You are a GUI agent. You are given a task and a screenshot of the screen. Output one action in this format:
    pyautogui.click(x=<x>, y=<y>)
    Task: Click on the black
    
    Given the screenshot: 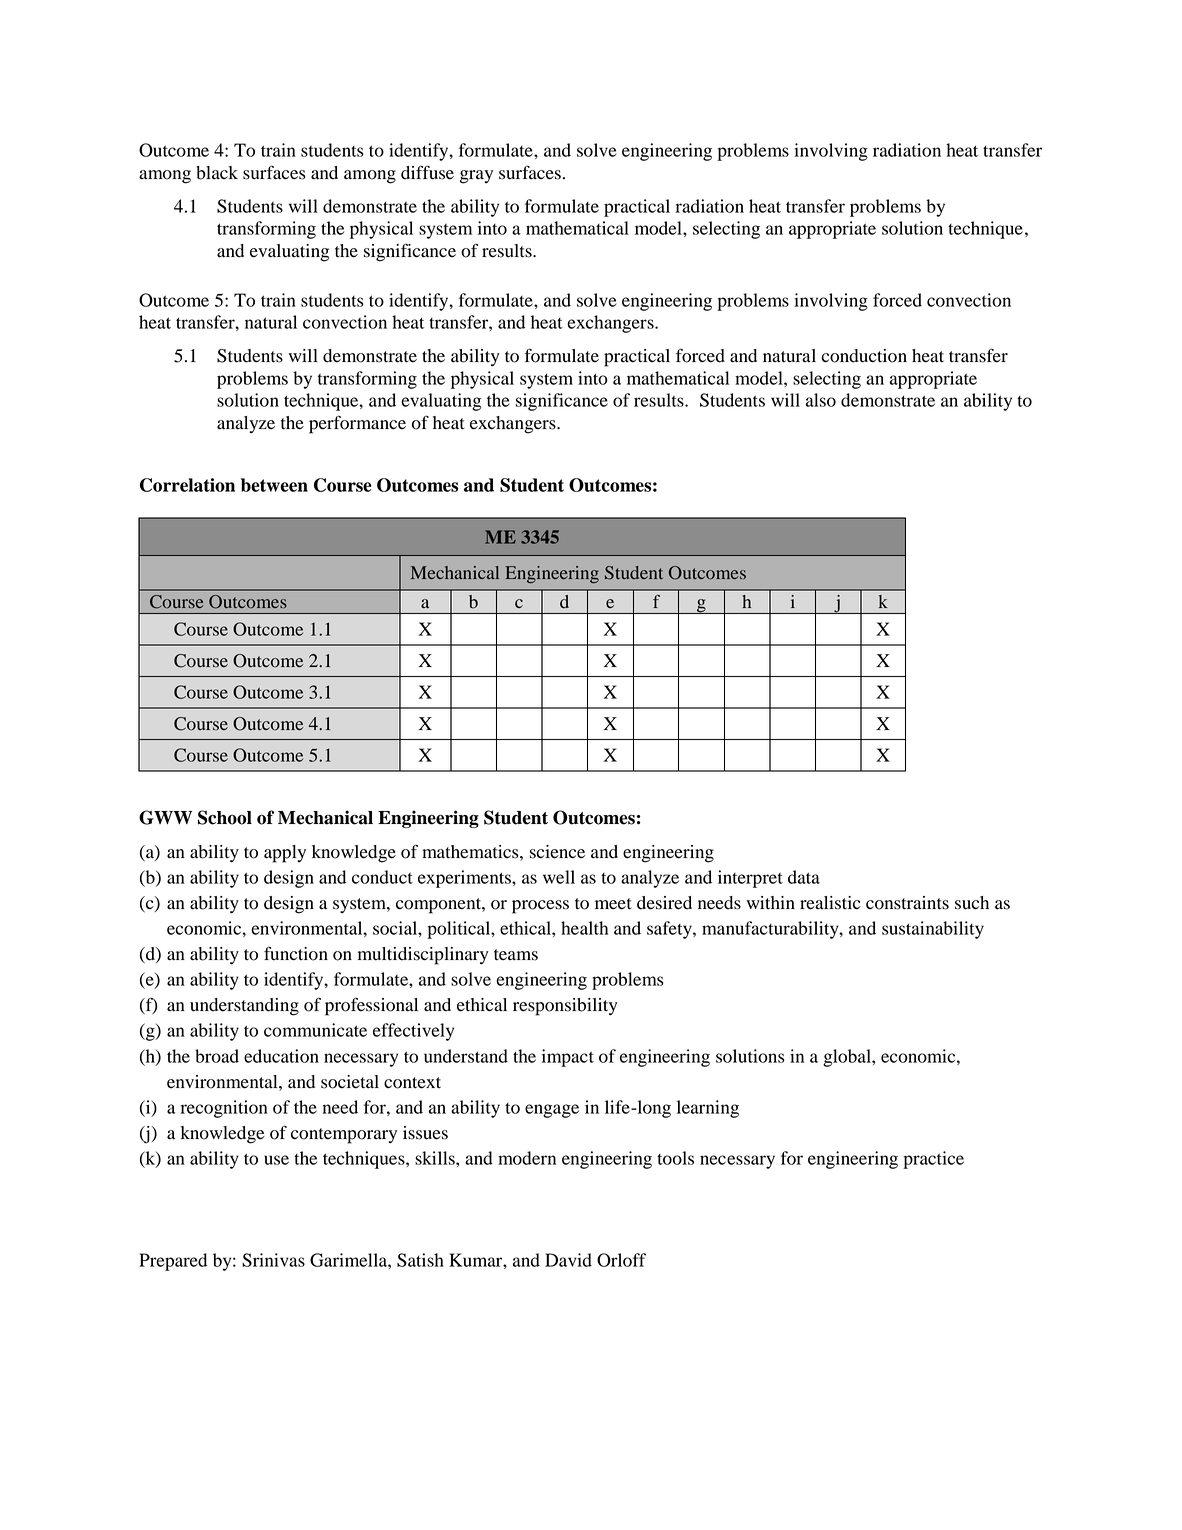 What is the action you would take?
    pyautogui.click(x=217, y=173)
